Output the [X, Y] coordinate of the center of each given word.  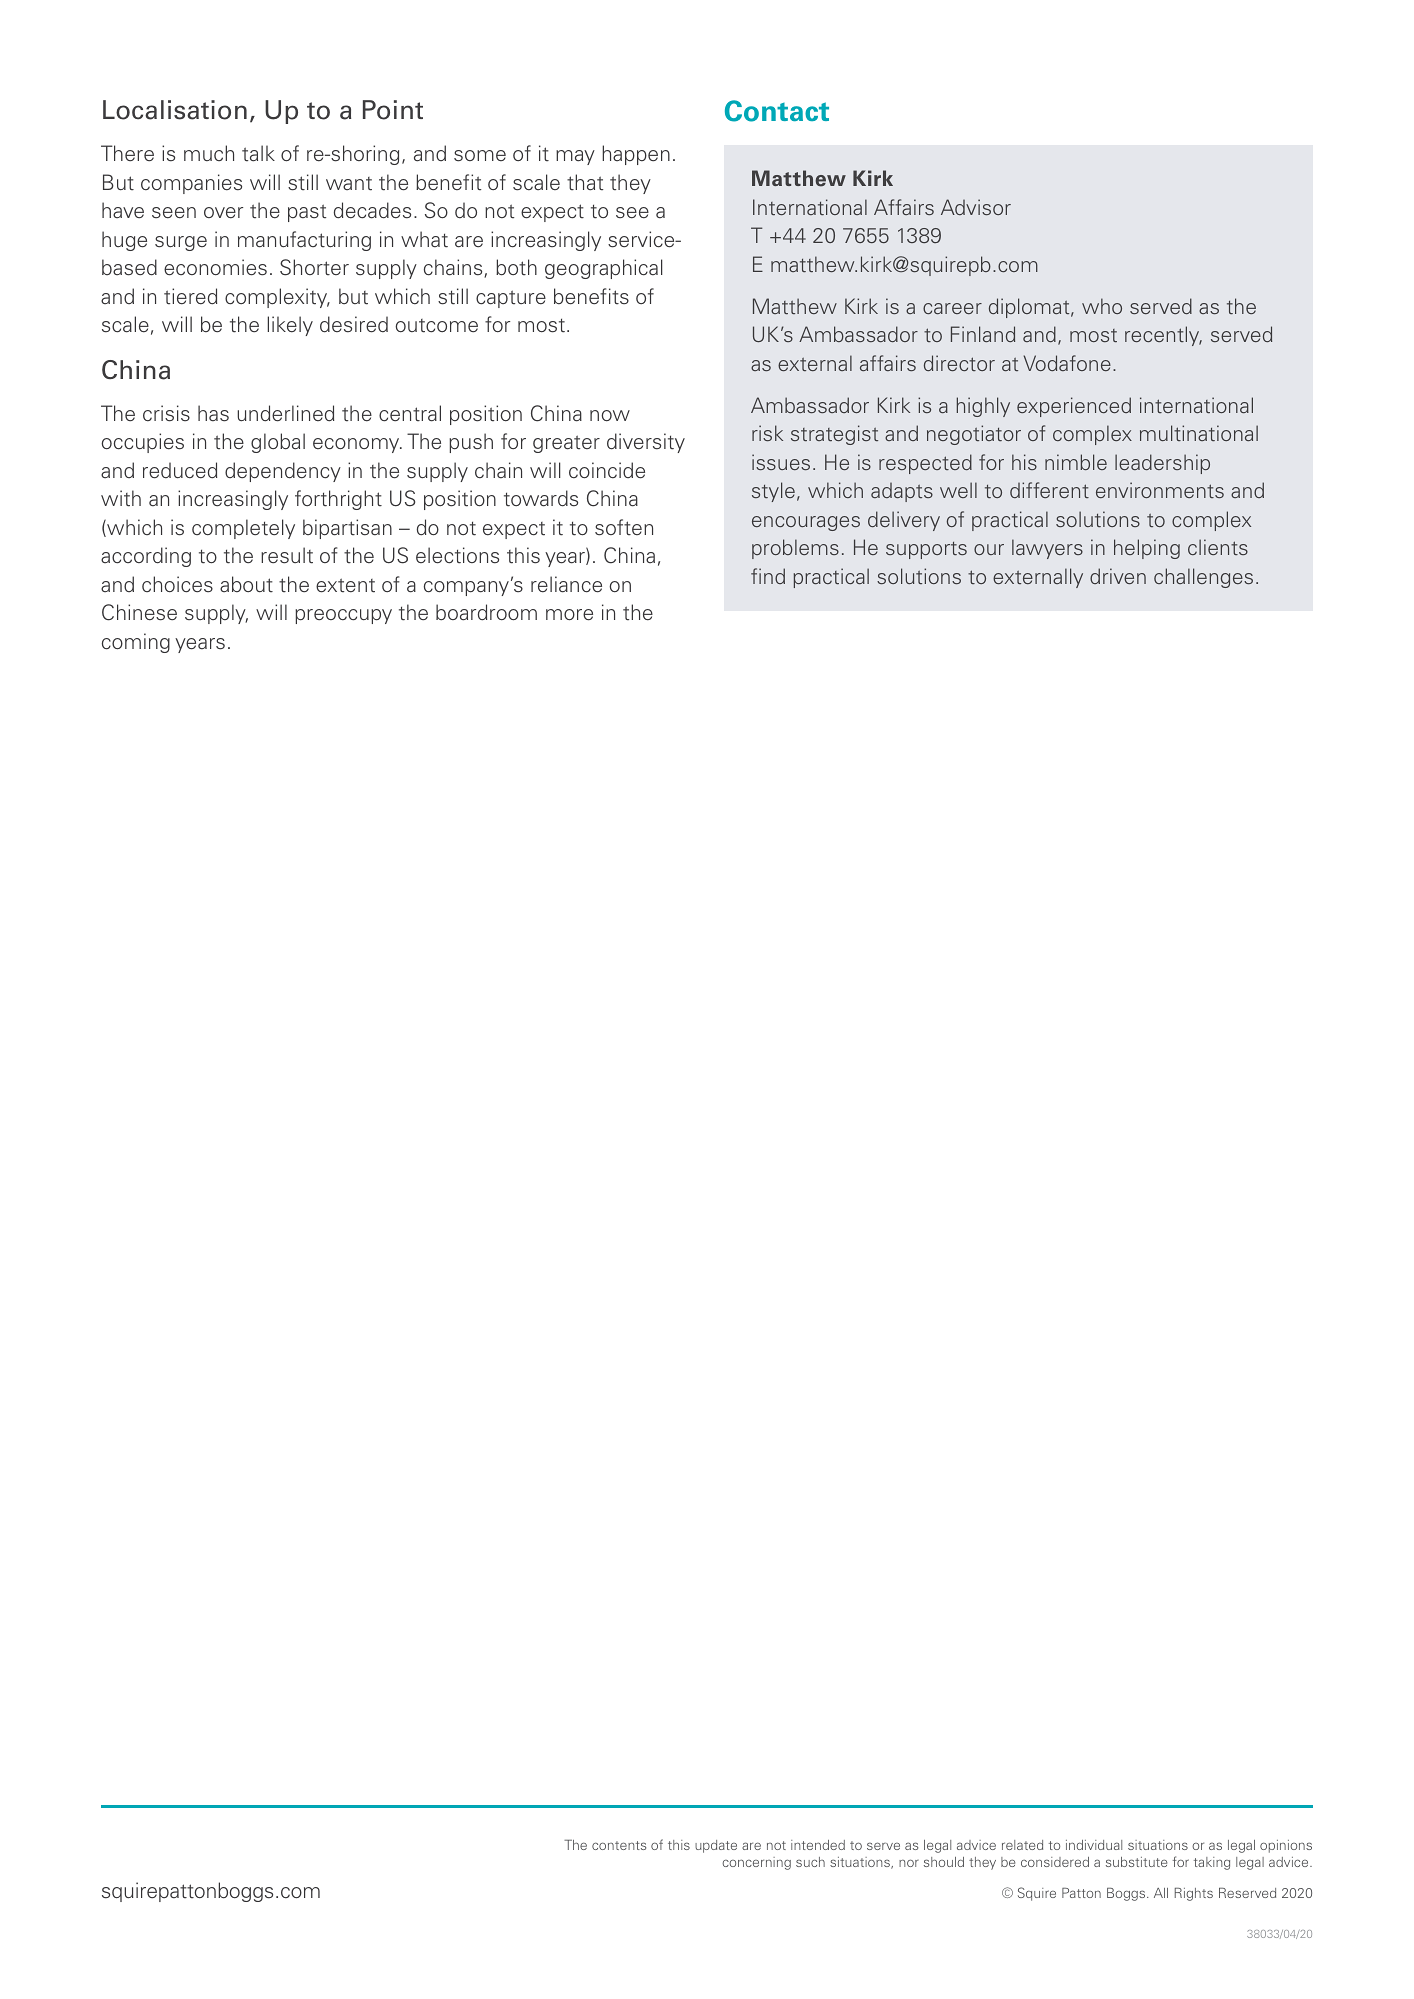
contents [619, 1845]
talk [258, 153]
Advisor [976, 207]
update [716, 1846]
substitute [1136, 1862]
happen [636, 155]
